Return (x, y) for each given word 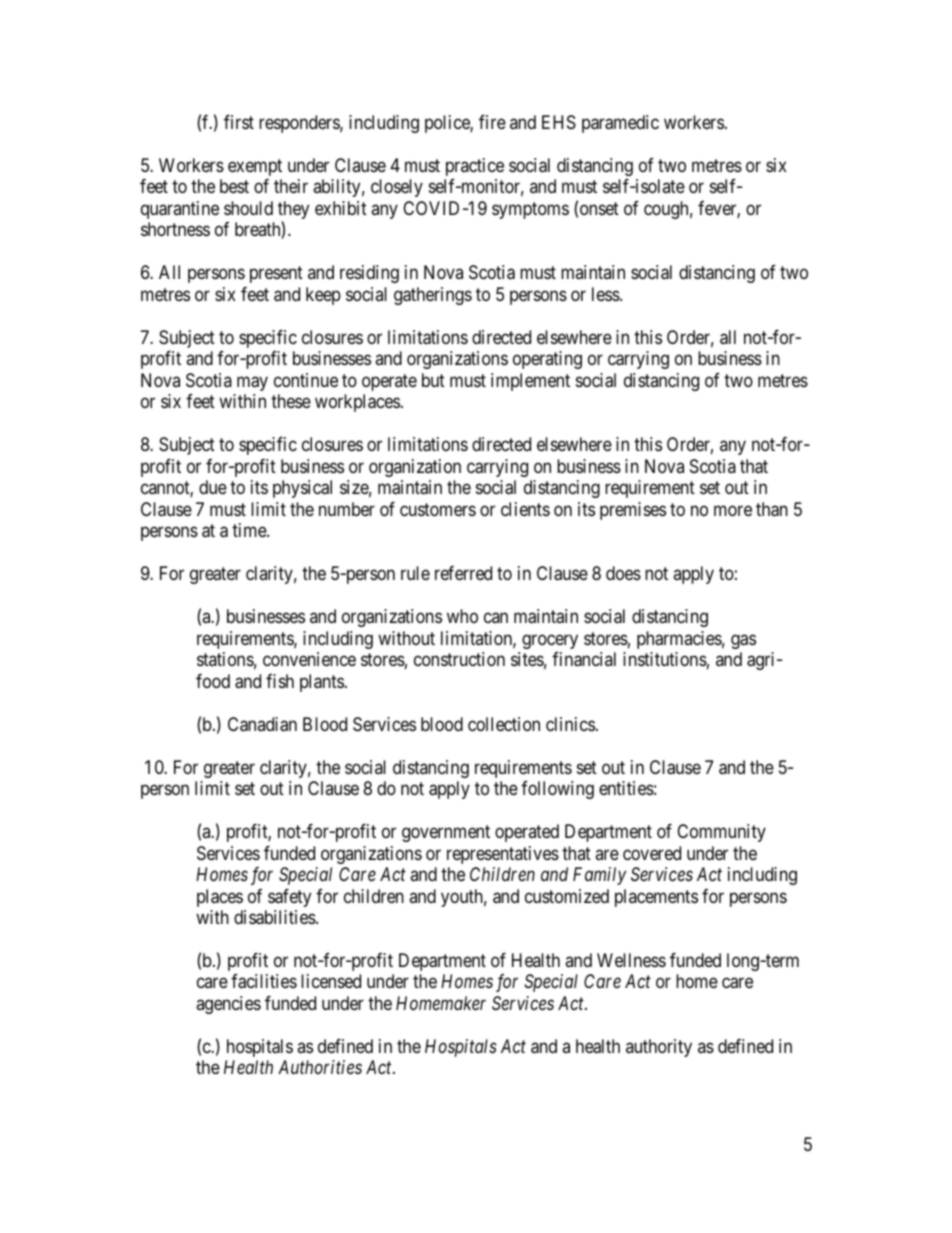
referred (463, 573)
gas (743, 641)
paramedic (620, 124)
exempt (255, 167)
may (252, 383)
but (433, 380)
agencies (228, 1005)
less (606, 294)
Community (721, 833)
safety (289, 898)
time (250, 530)
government (446, 833)
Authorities (320, 1067)
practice (475, 167)
